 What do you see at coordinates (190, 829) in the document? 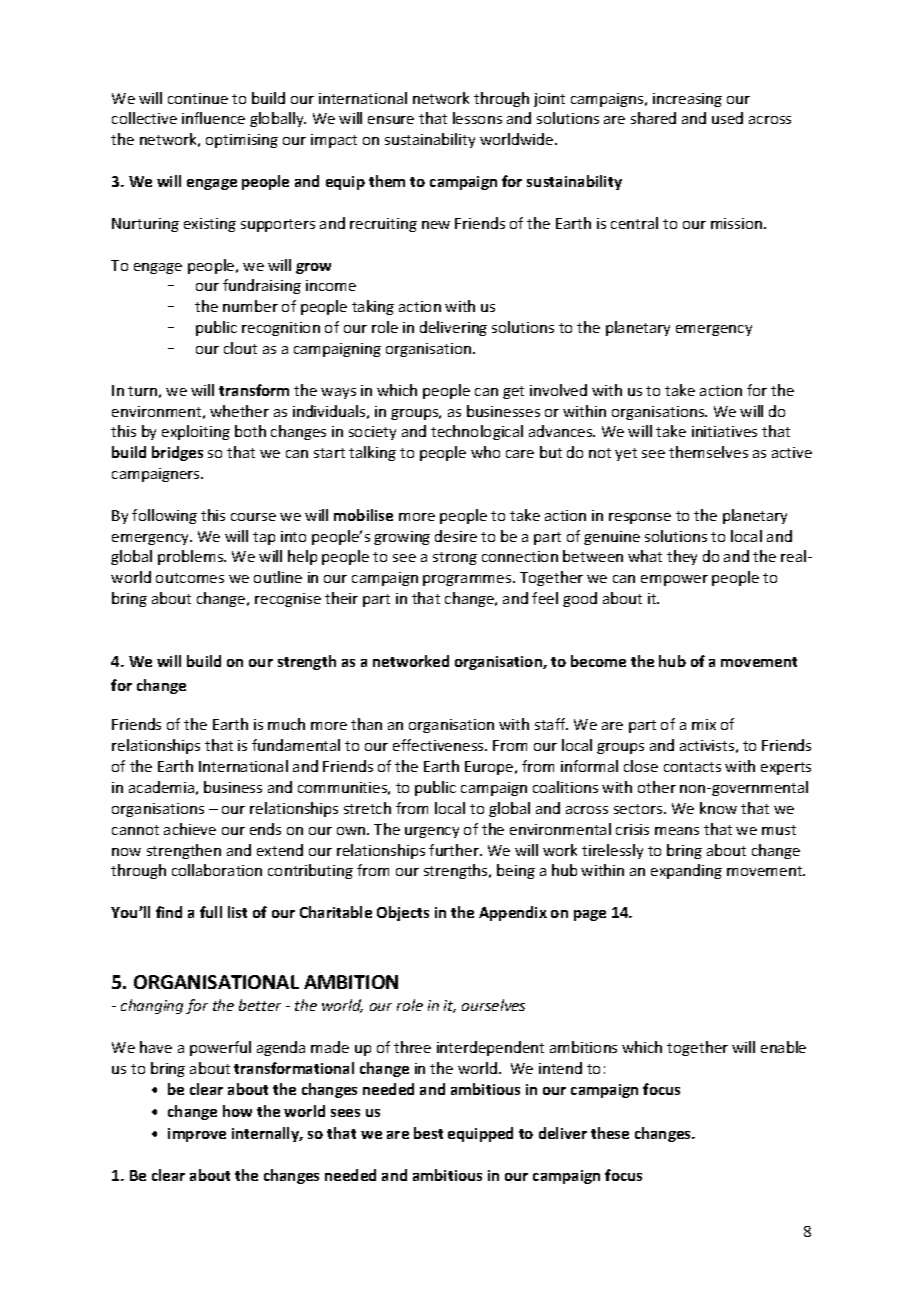
I see `achieve` at bounding box center [190, 829].
